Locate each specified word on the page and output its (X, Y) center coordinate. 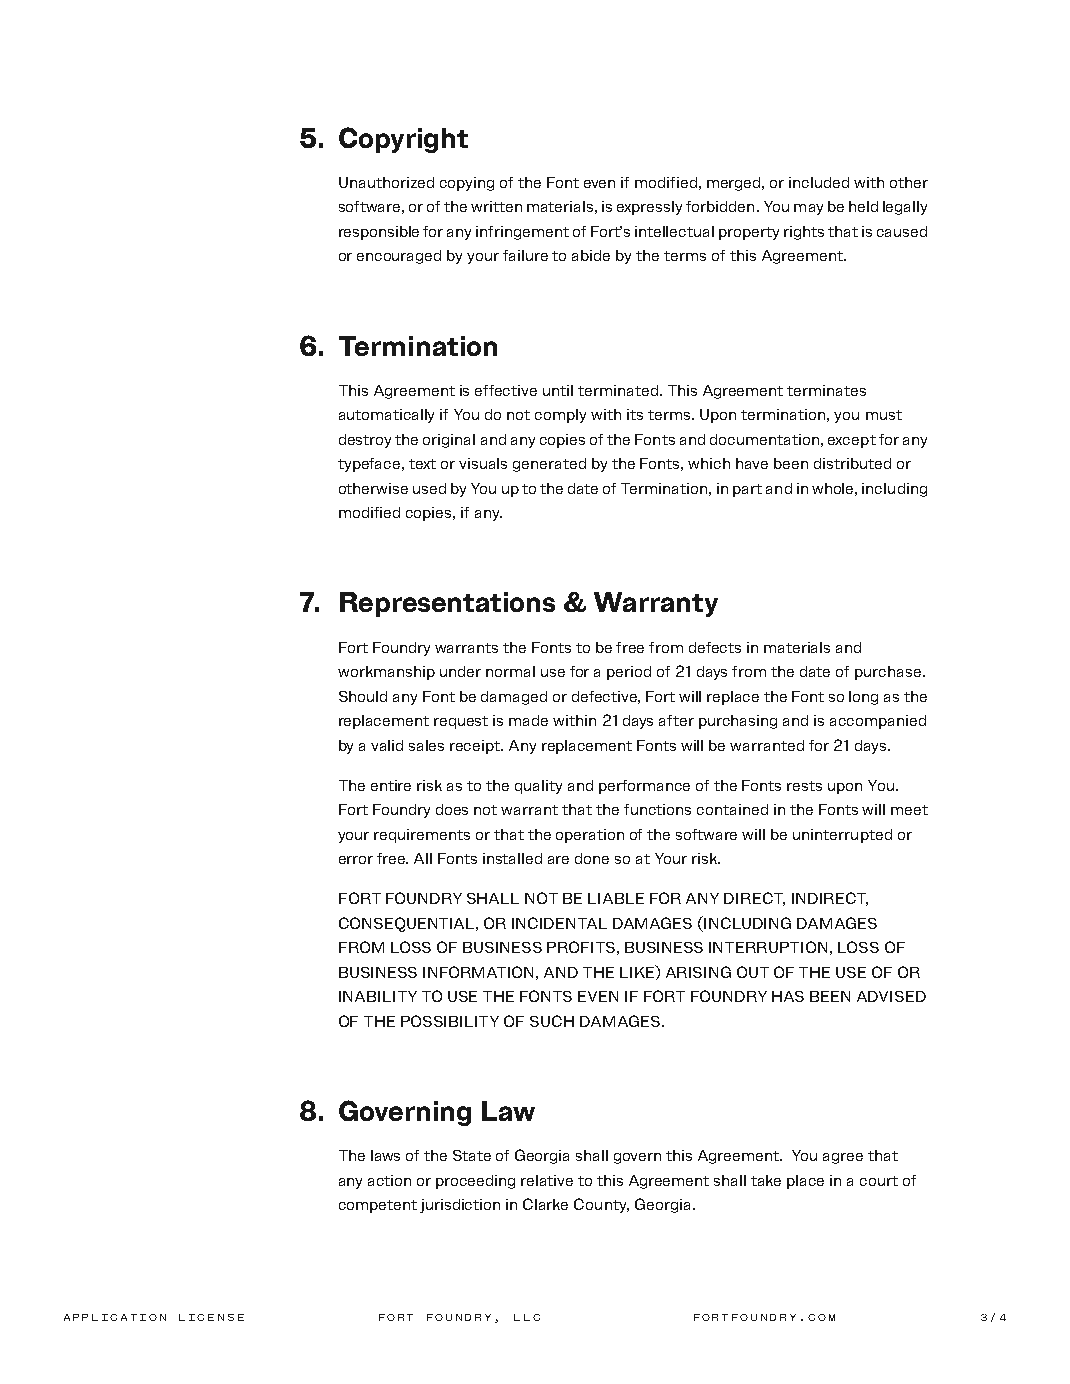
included (819, 182)
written (496, 206)
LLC (527, 1317)
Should (363, 696)
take (766, 1180)
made (528, 720)
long (863, 698)
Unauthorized (386, 182)
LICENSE (211, 1317)
